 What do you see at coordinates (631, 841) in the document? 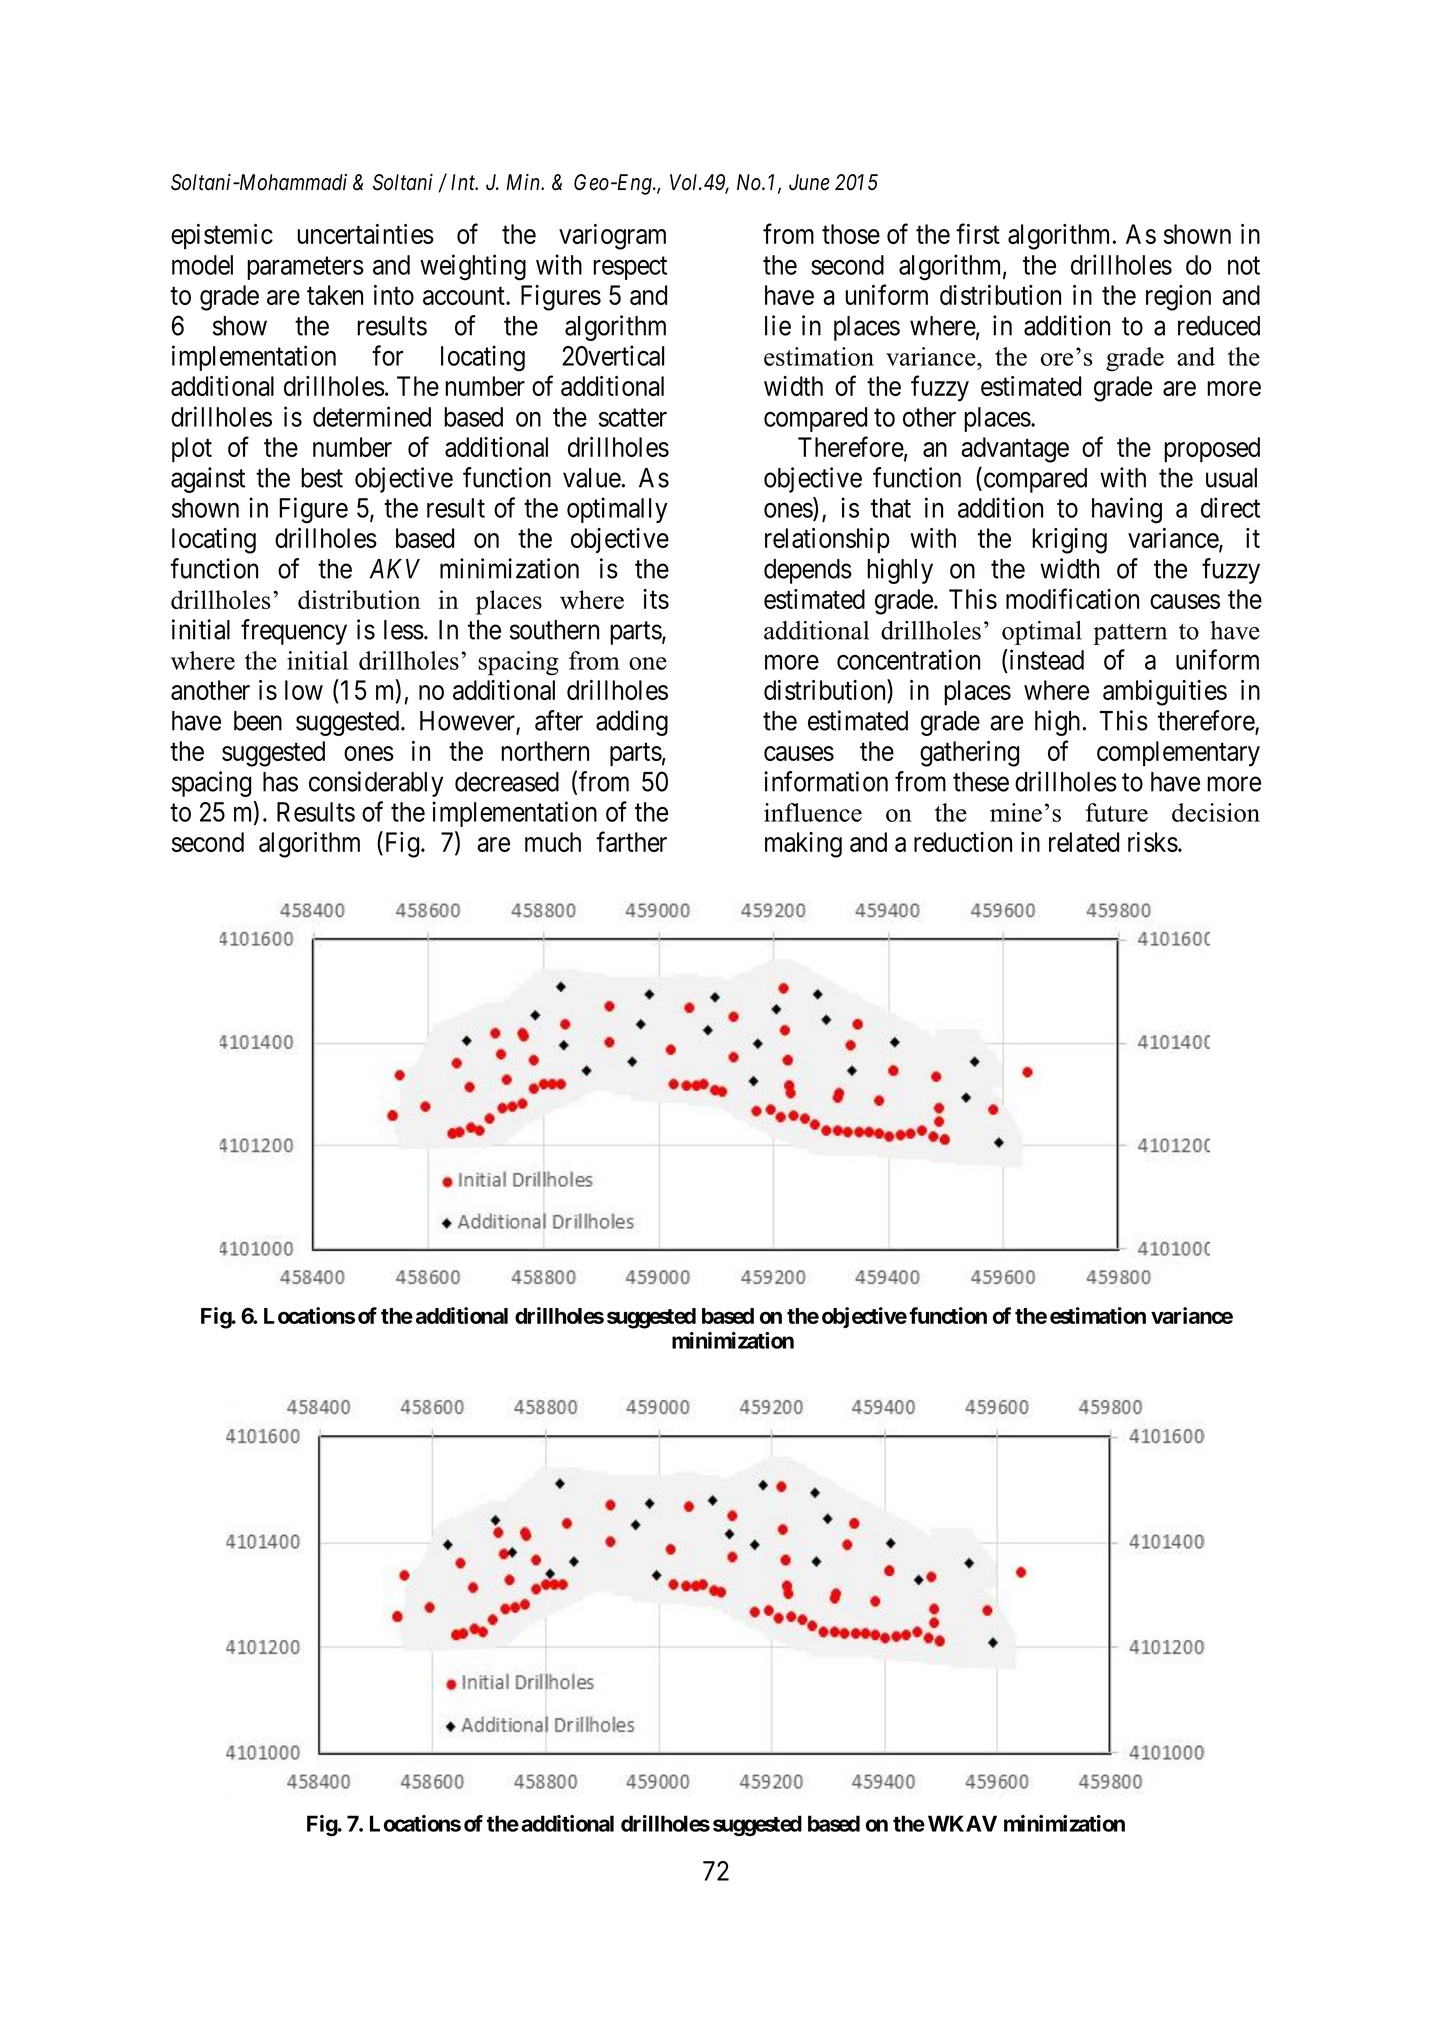
I see `farther` at bounding box center [631, 841].
